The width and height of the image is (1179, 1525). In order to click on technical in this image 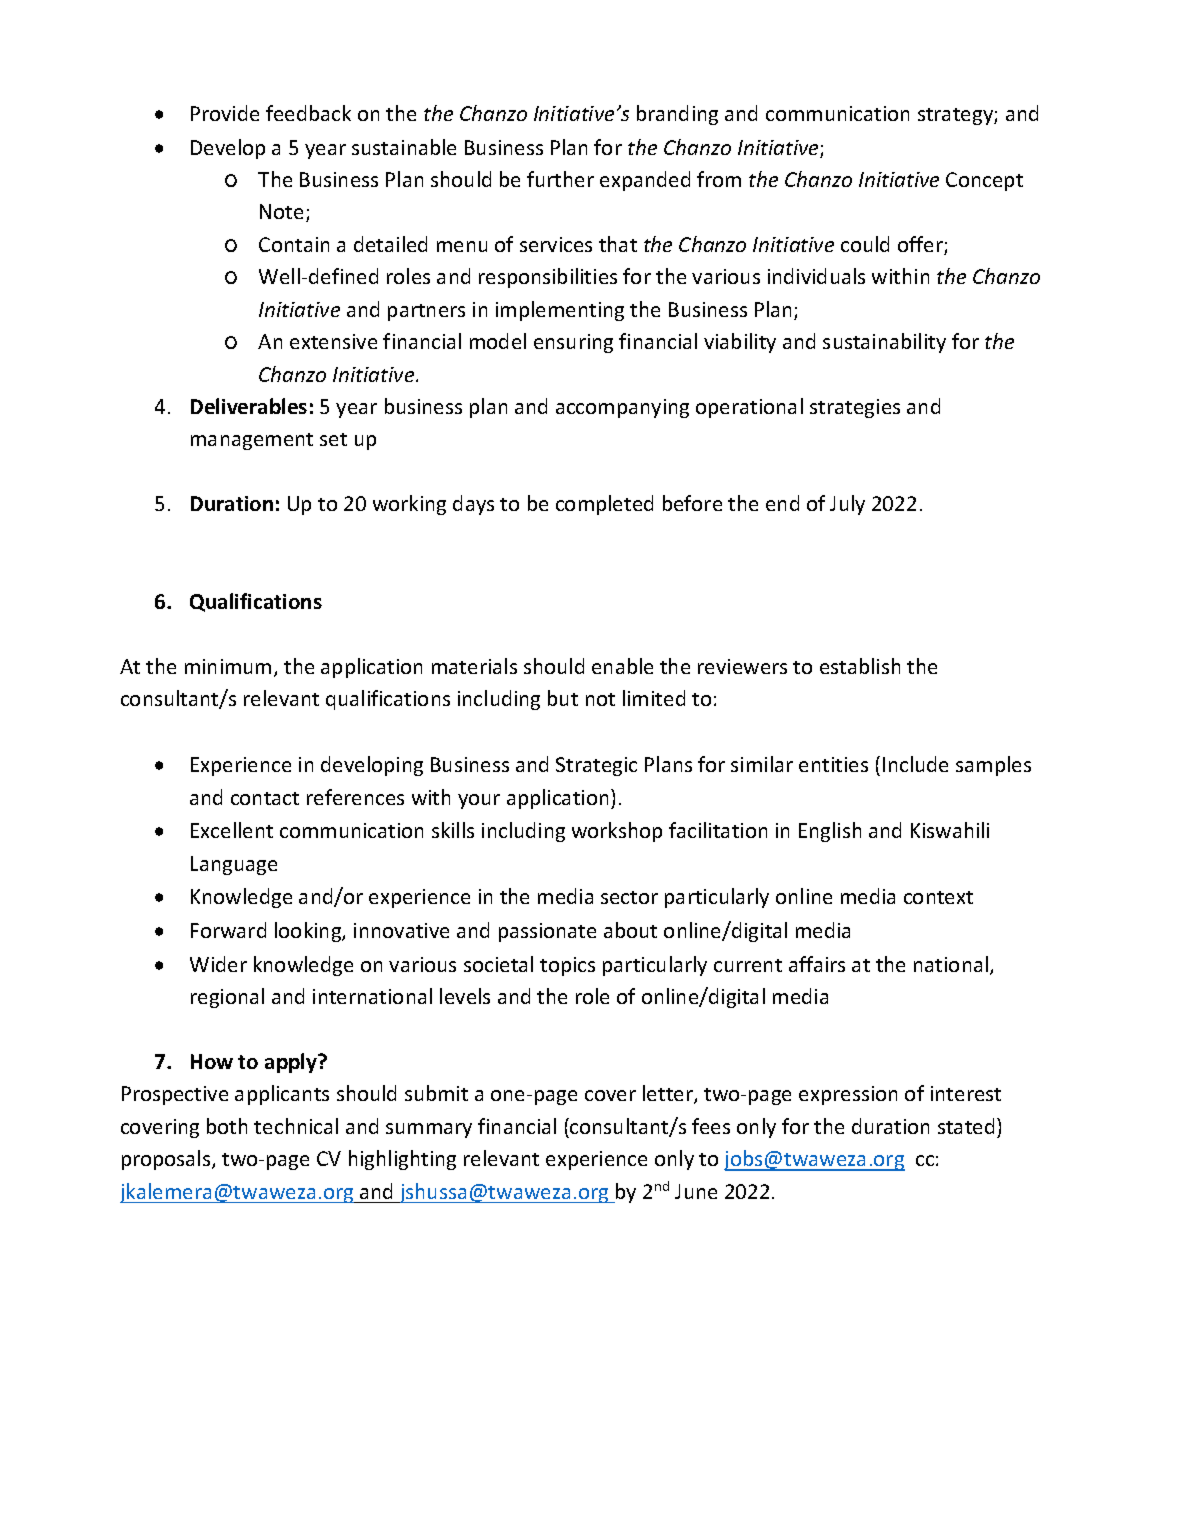, I will do `click(296, 1126)`.
